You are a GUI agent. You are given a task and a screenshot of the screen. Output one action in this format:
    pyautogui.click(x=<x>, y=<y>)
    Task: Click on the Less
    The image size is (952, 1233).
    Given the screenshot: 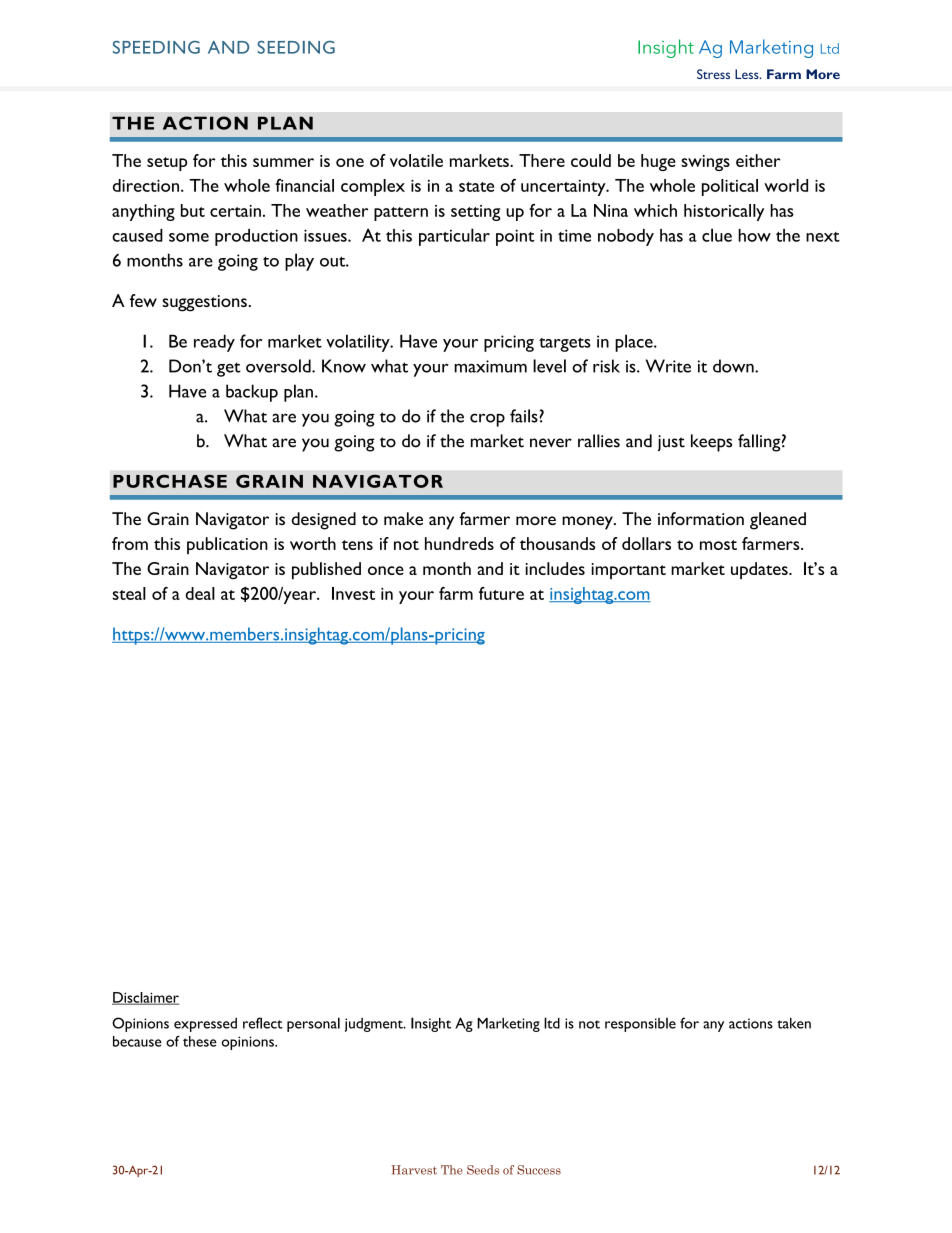 What is the action you would take?
    pyautogui.click(x=748, y=74)
